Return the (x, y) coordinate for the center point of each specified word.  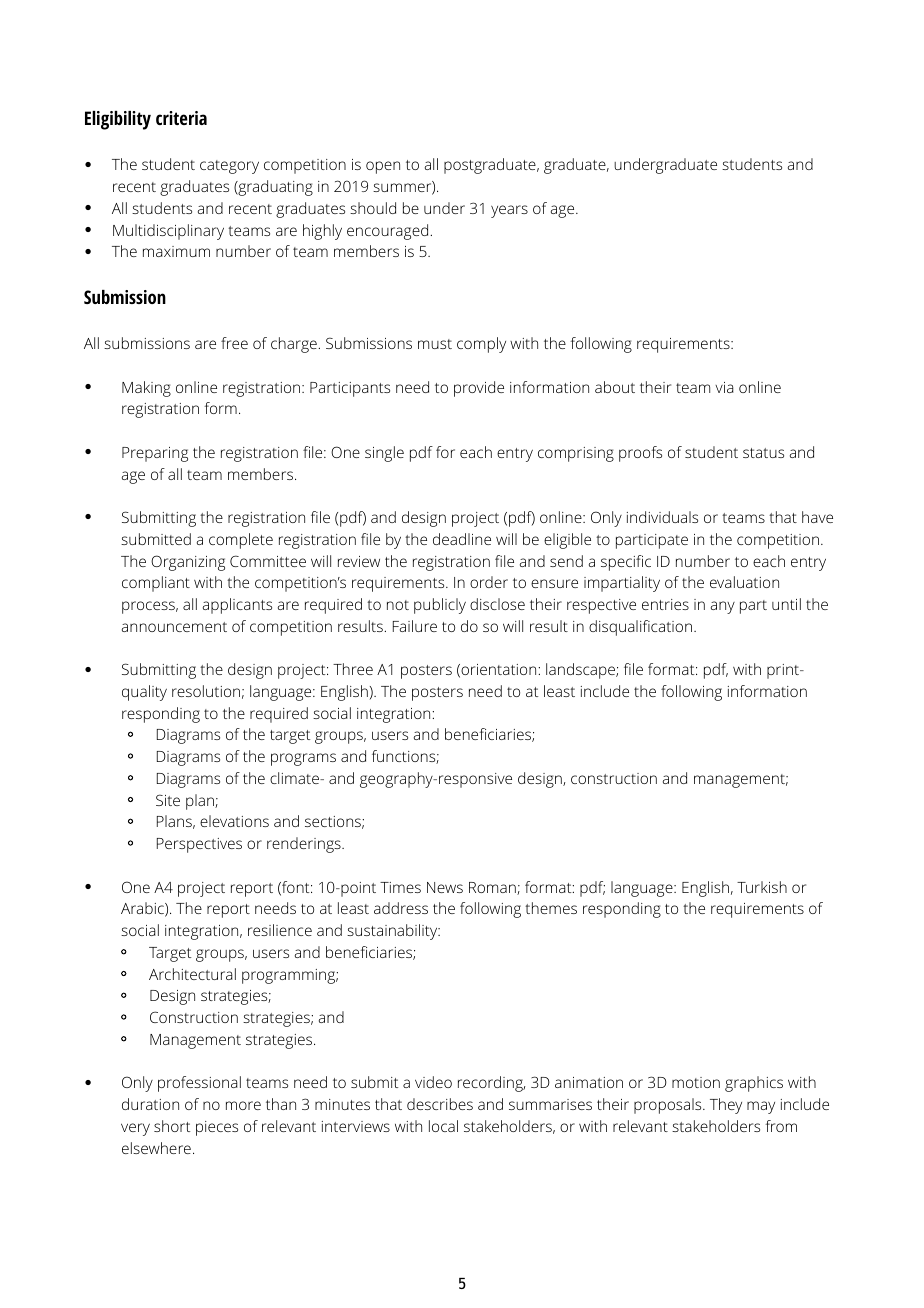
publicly (440, 606)
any (723, 607)
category (229, 167)
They (726, 1106)
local (443, 1126)
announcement (174, 627)
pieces (217, 1128)
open (383, 167)
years (509, 211)
